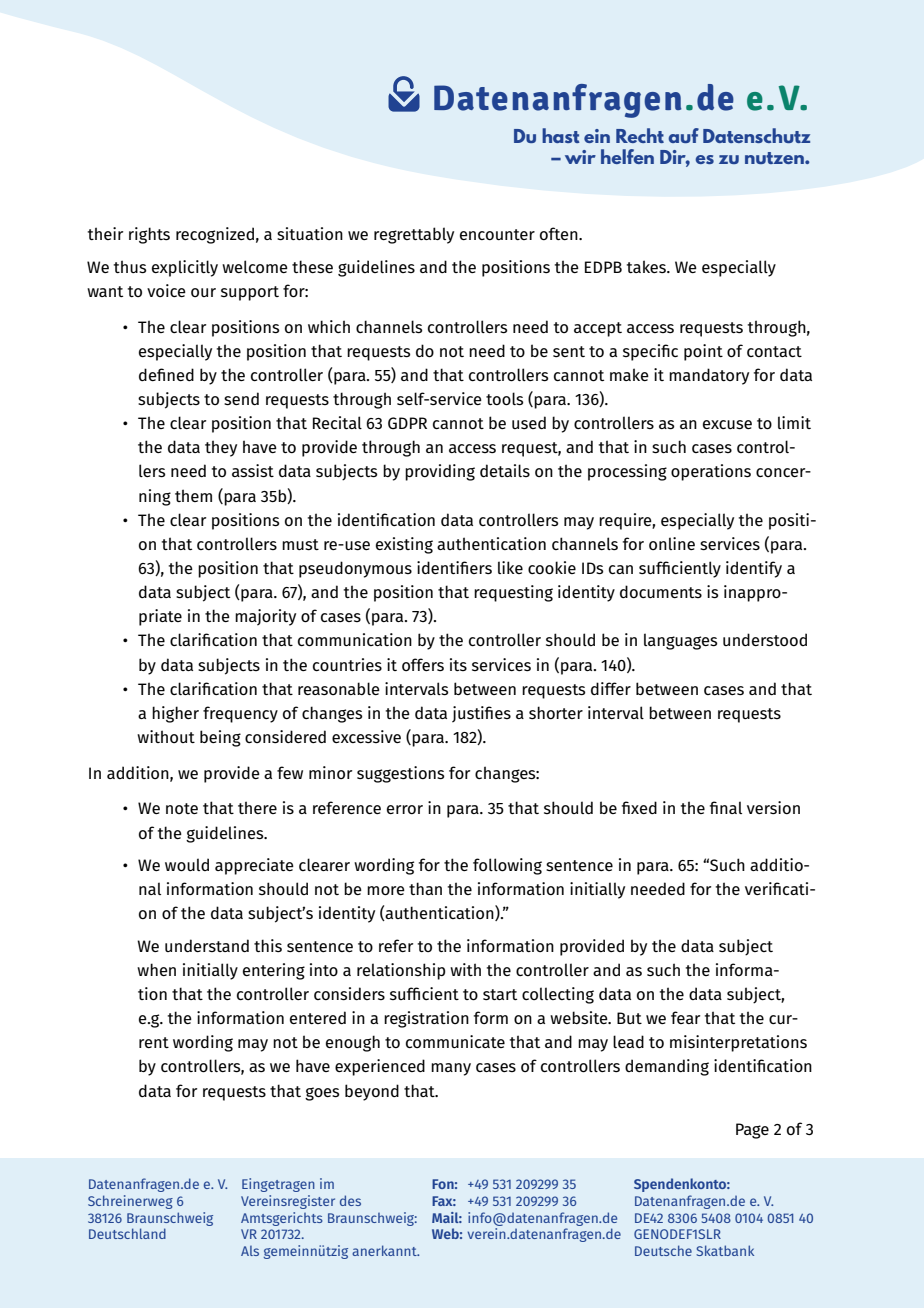  I want to click on fear, so click(685, 1017).
